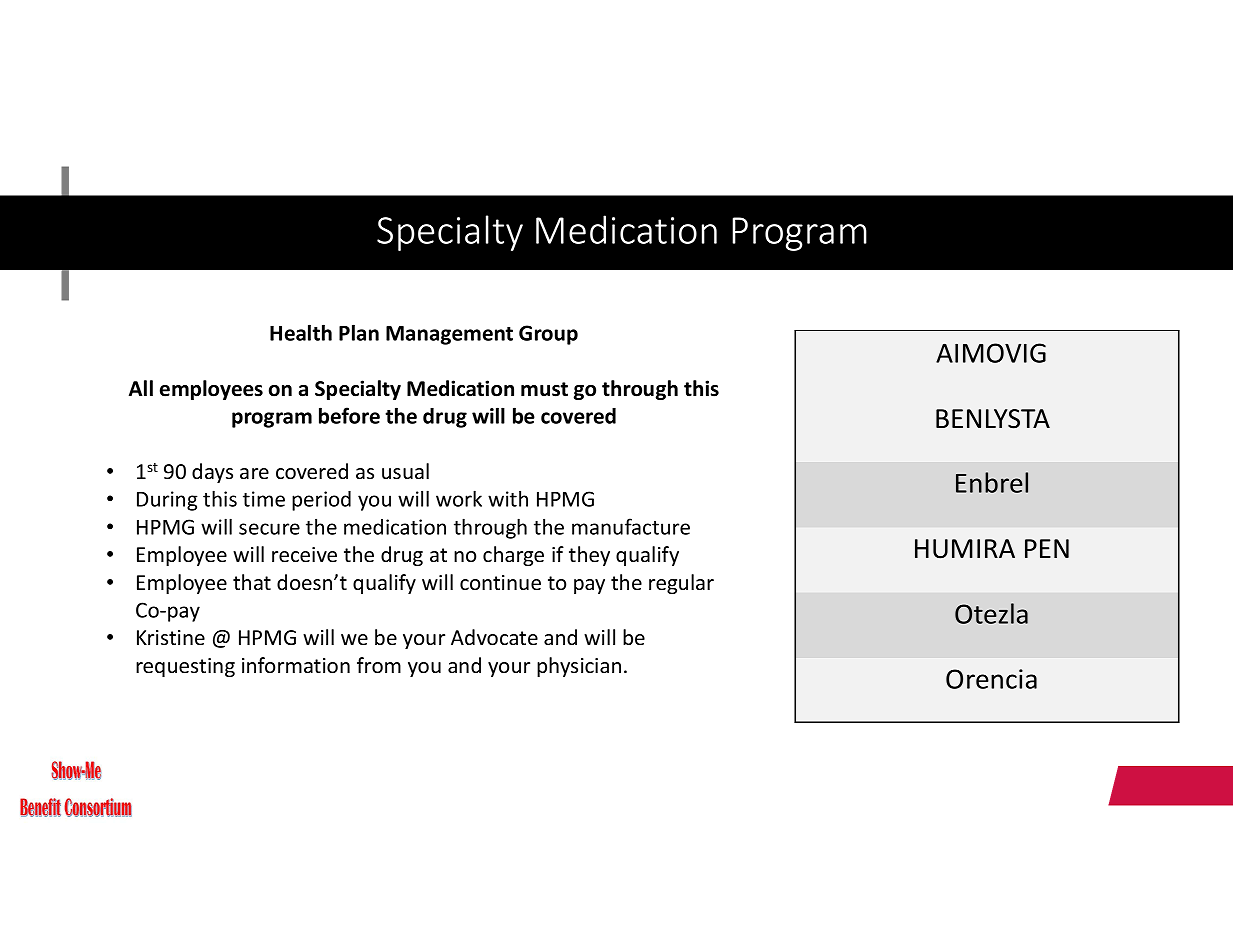  Describe the element at coordinates (301, 332) in the image. I see `Health` at that location.
